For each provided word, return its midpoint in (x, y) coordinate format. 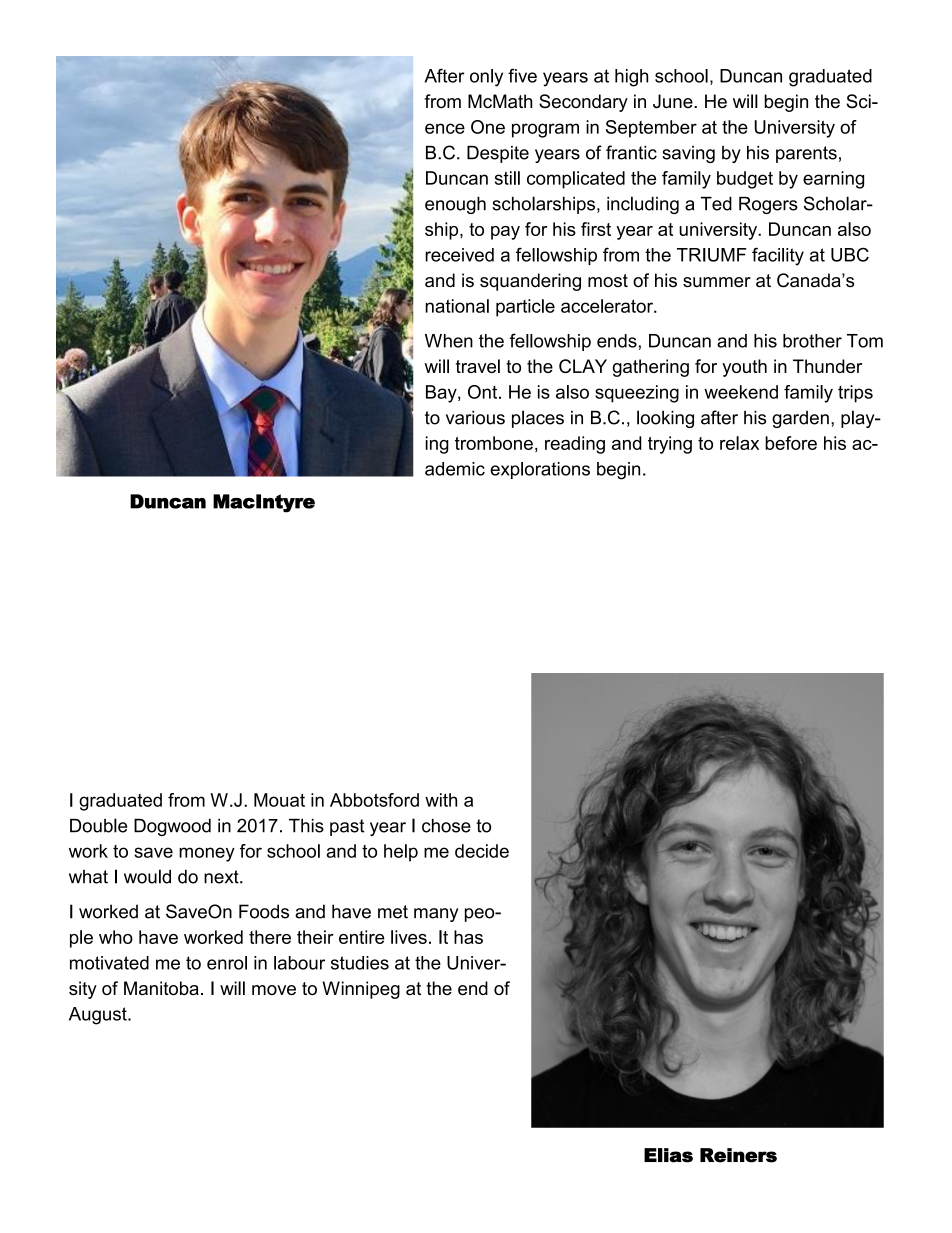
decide (482, 851)
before (791, 443)
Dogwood (172, 827)
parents (806, 154)
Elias (668, 1155)
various (475, 417)
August (99, 1016)
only (486, 78)
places (538, 419)
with (441, 800)
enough (455, 205)
